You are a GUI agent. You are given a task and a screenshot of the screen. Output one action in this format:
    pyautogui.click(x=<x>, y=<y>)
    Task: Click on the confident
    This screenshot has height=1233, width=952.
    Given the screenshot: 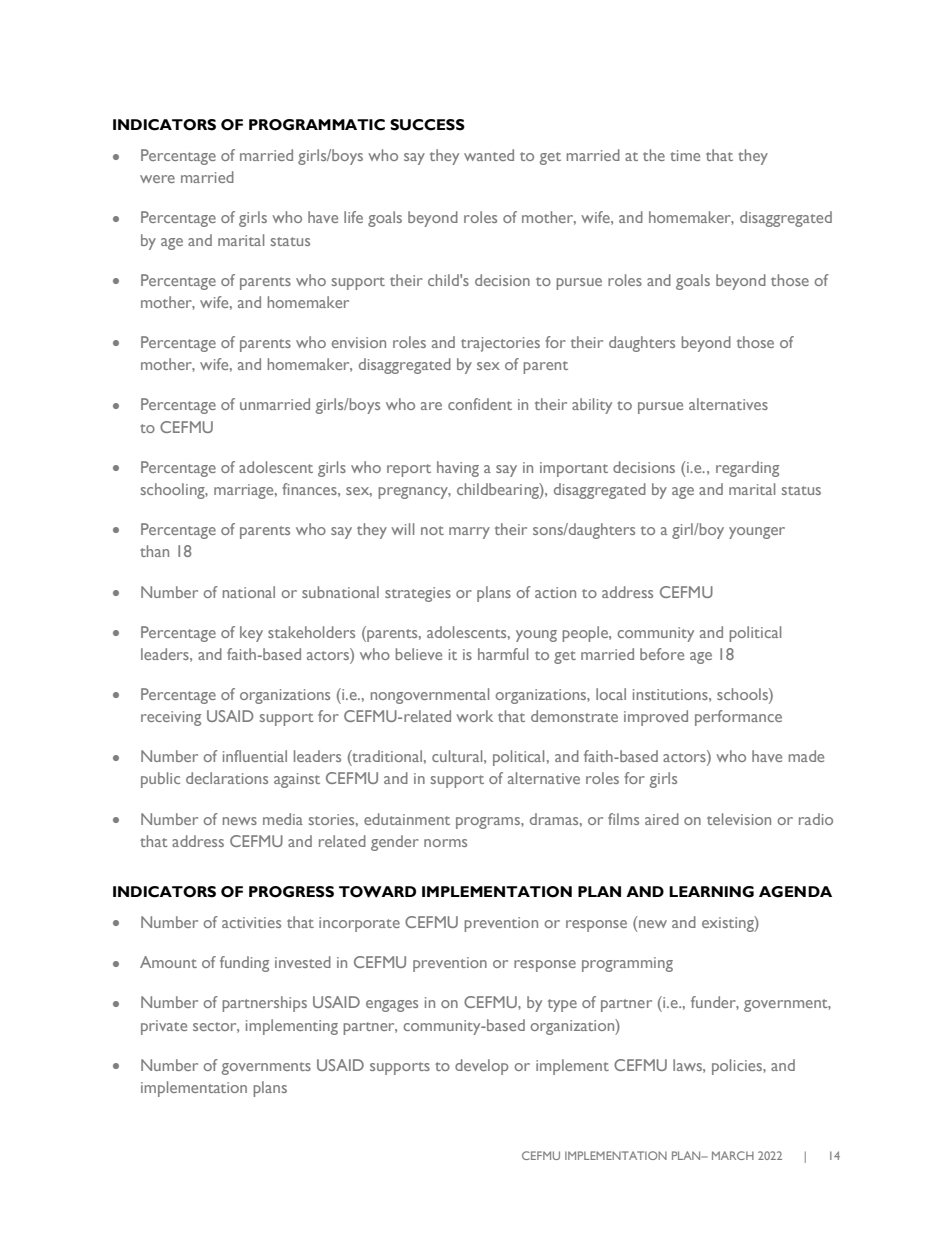 What is the action you would take?
    pyautogui.click(x=480, y=404)
